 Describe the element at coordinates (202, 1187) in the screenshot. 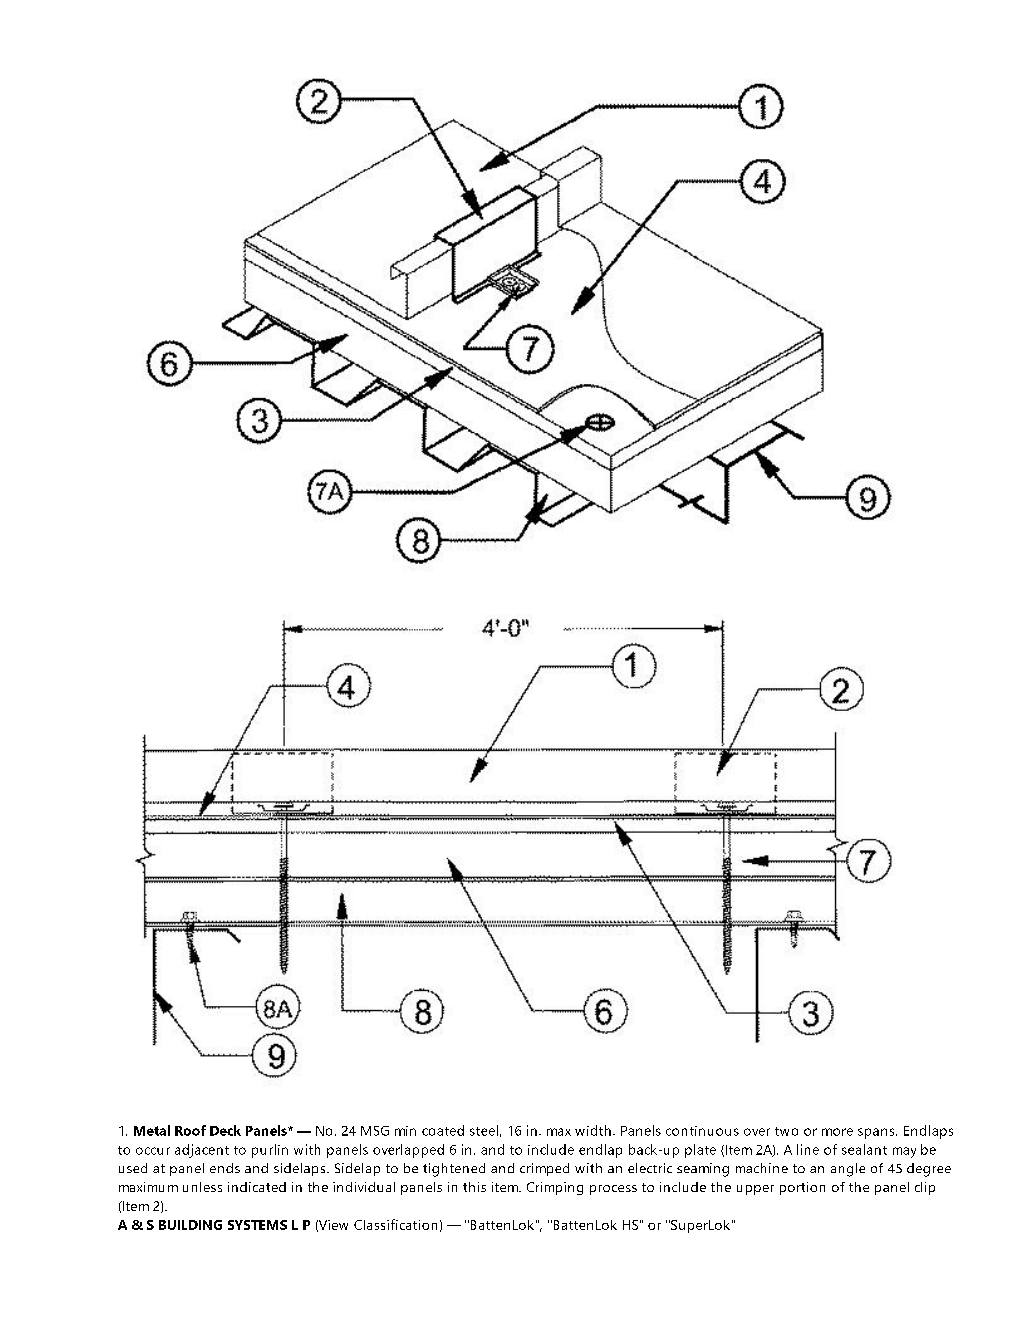

I see `unless` at that location.
